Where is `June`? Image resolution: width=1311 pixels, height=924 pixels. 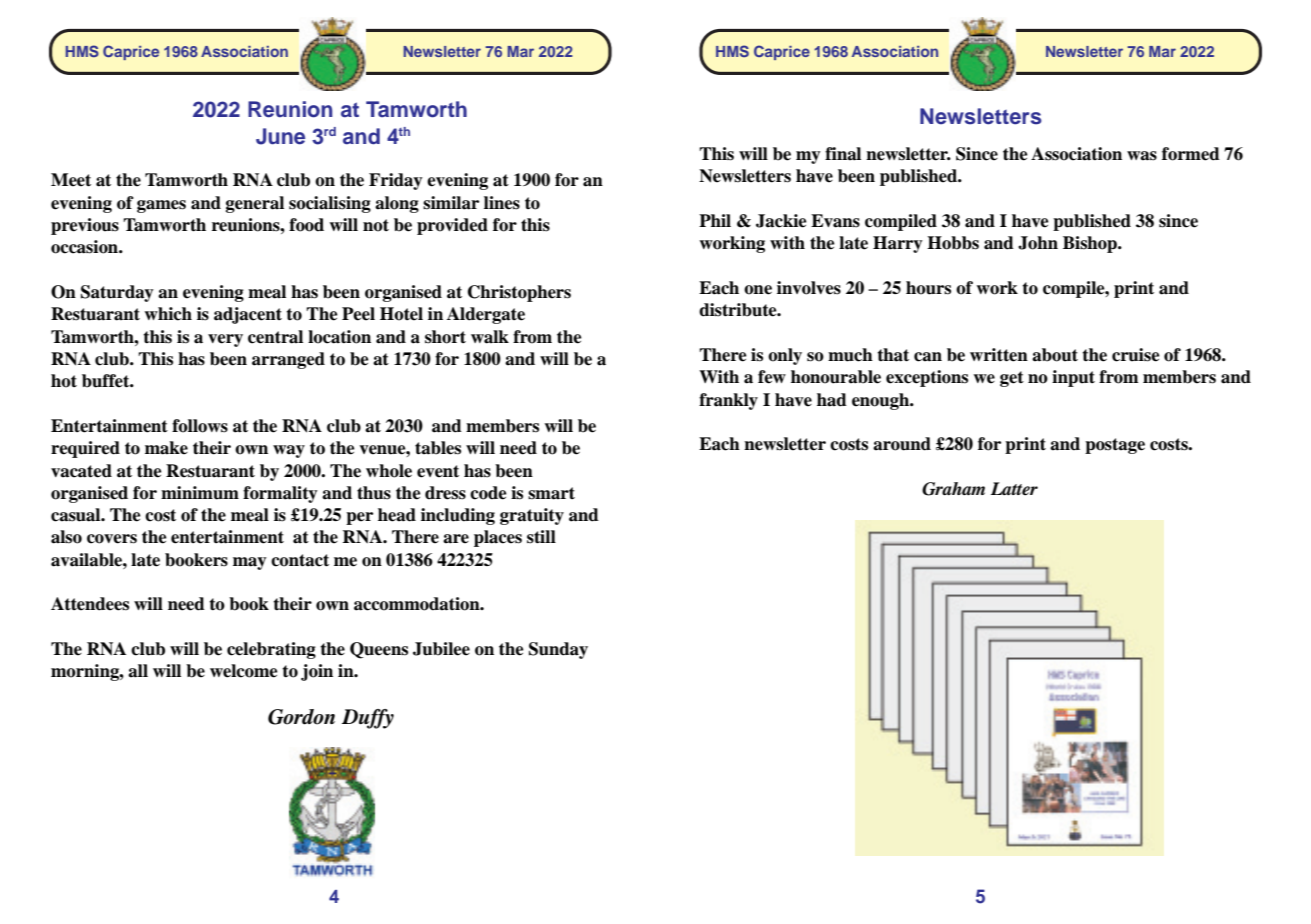
June is located at coordinates (280, 136).
